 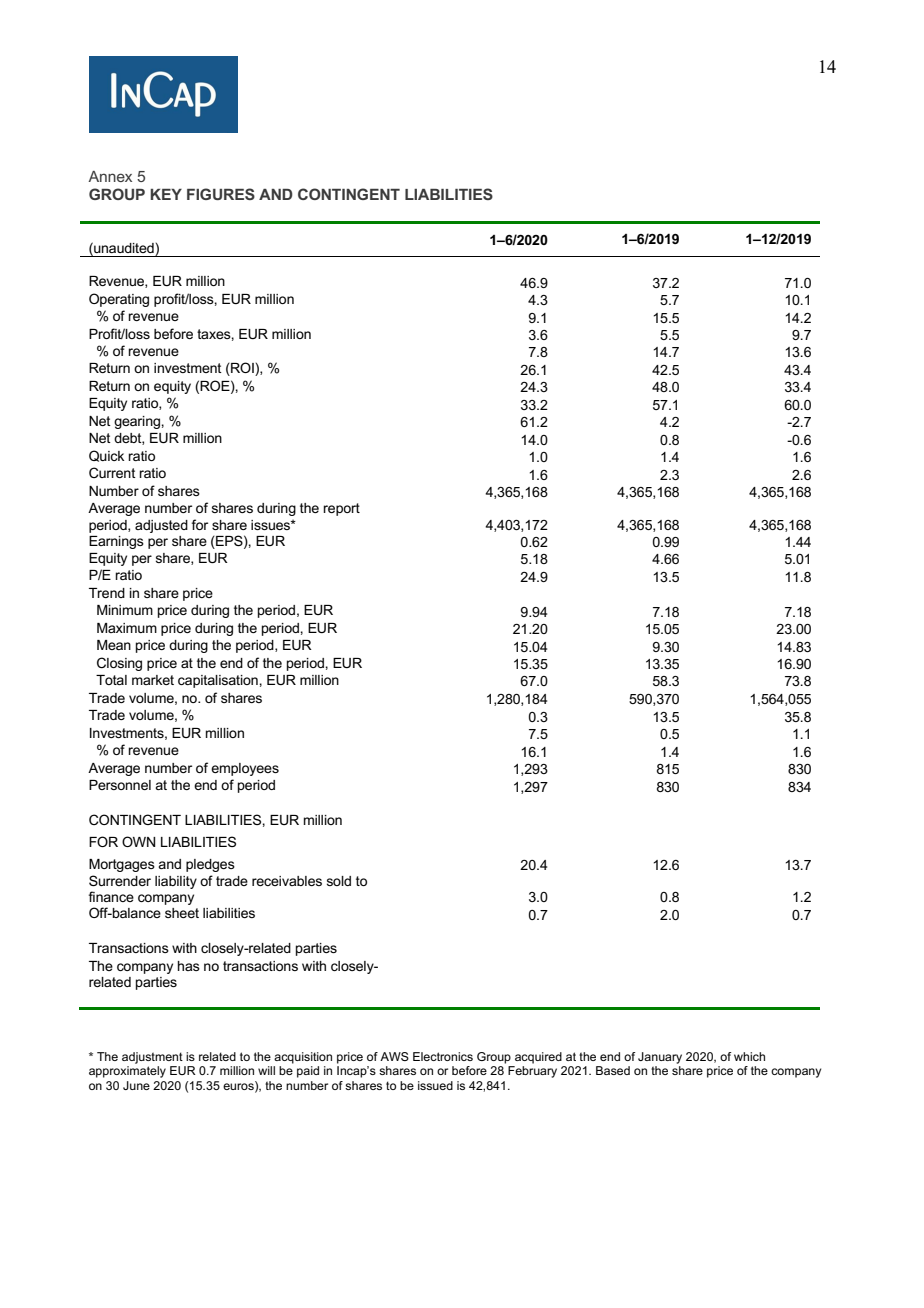 I want to click on ROI, so click(x=242, y=369).
